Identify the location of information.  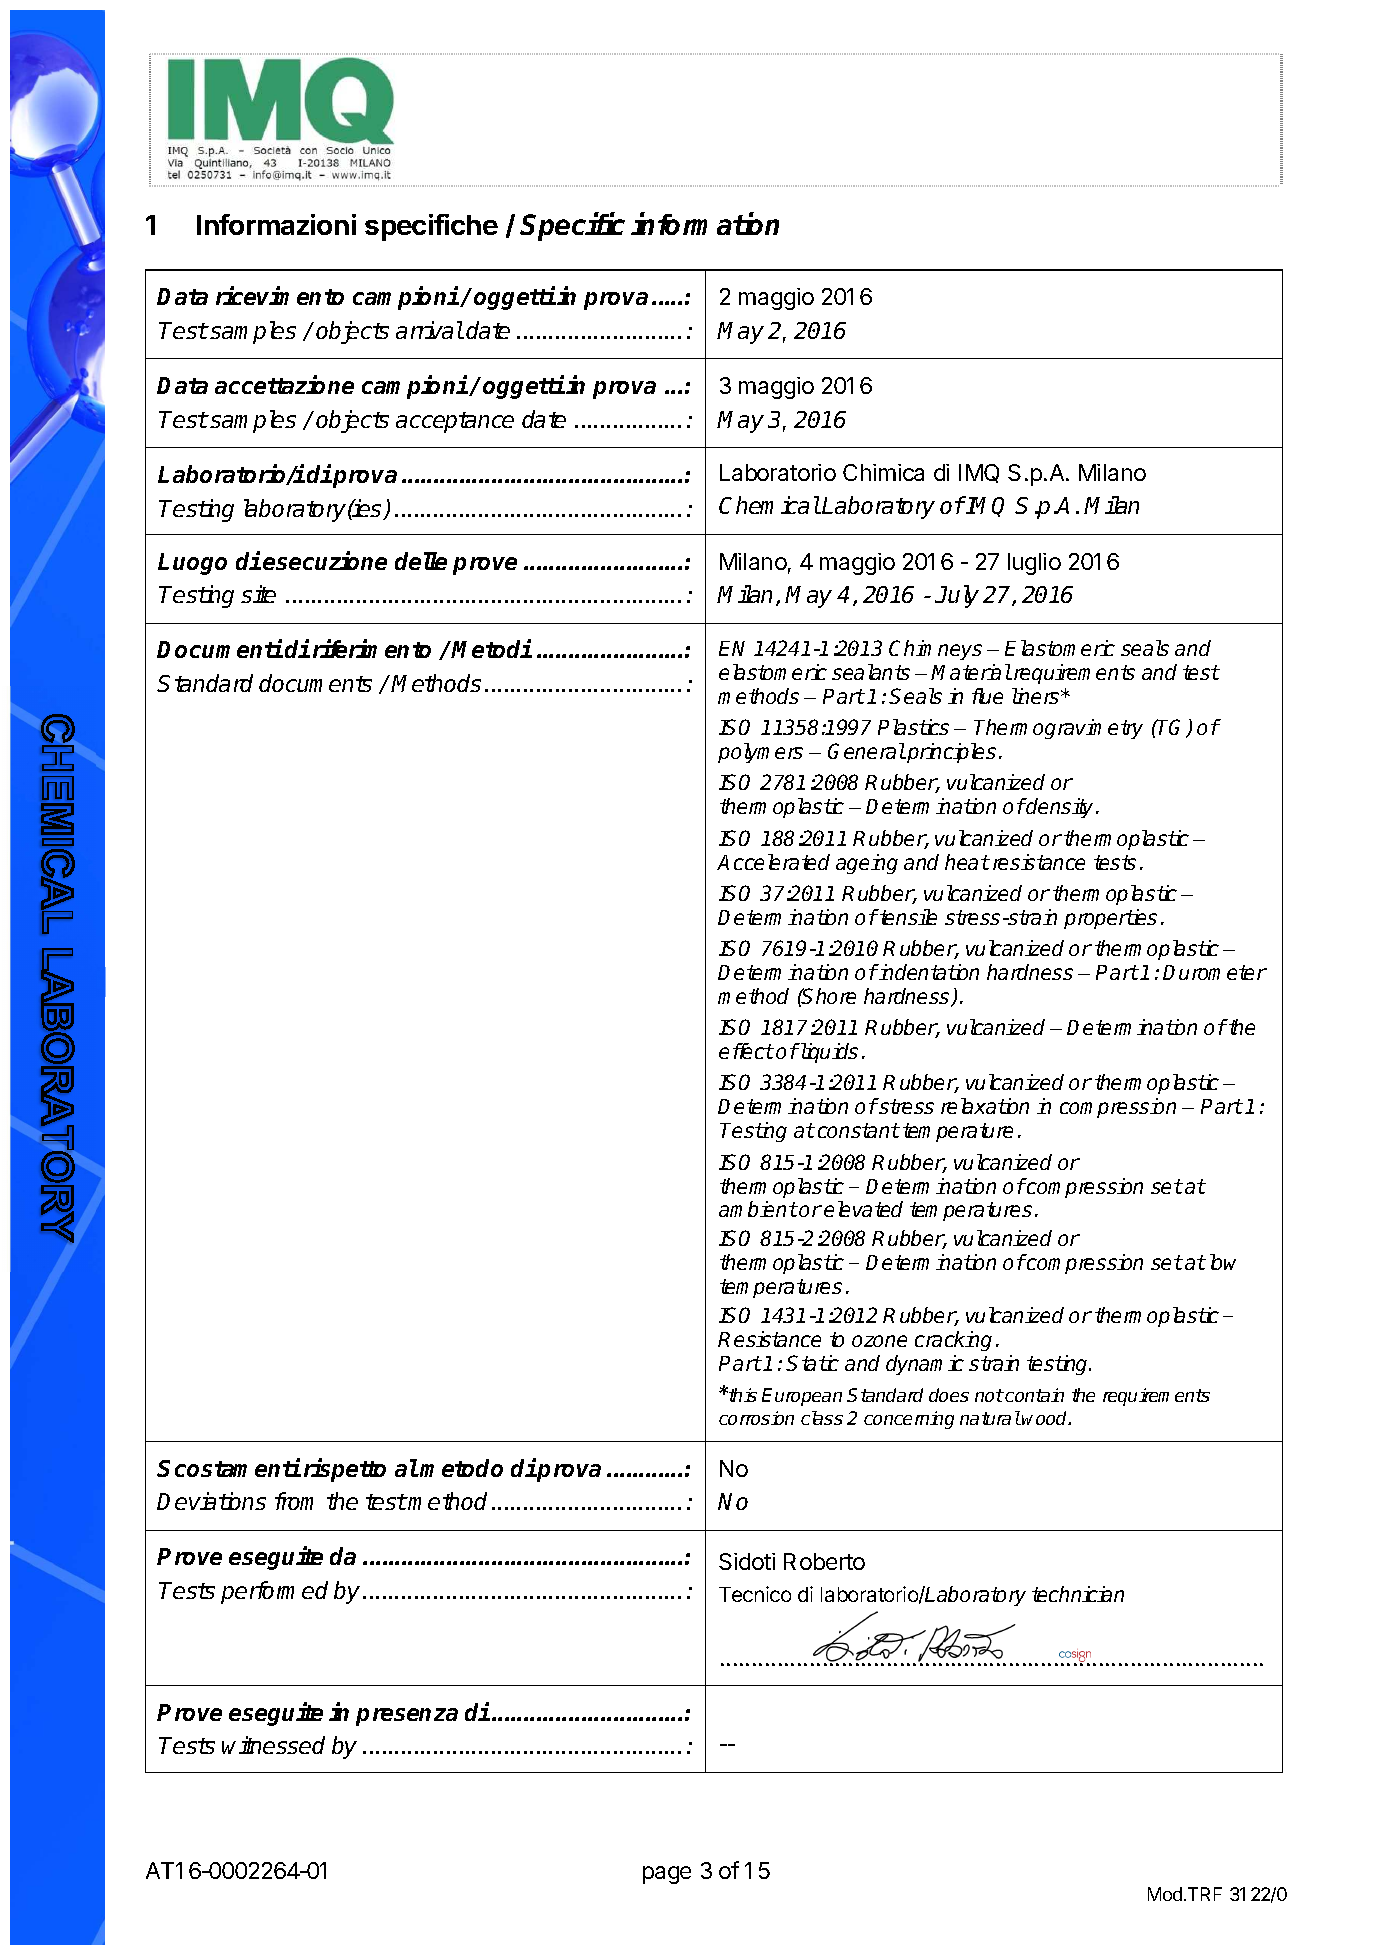
(705, 223).
